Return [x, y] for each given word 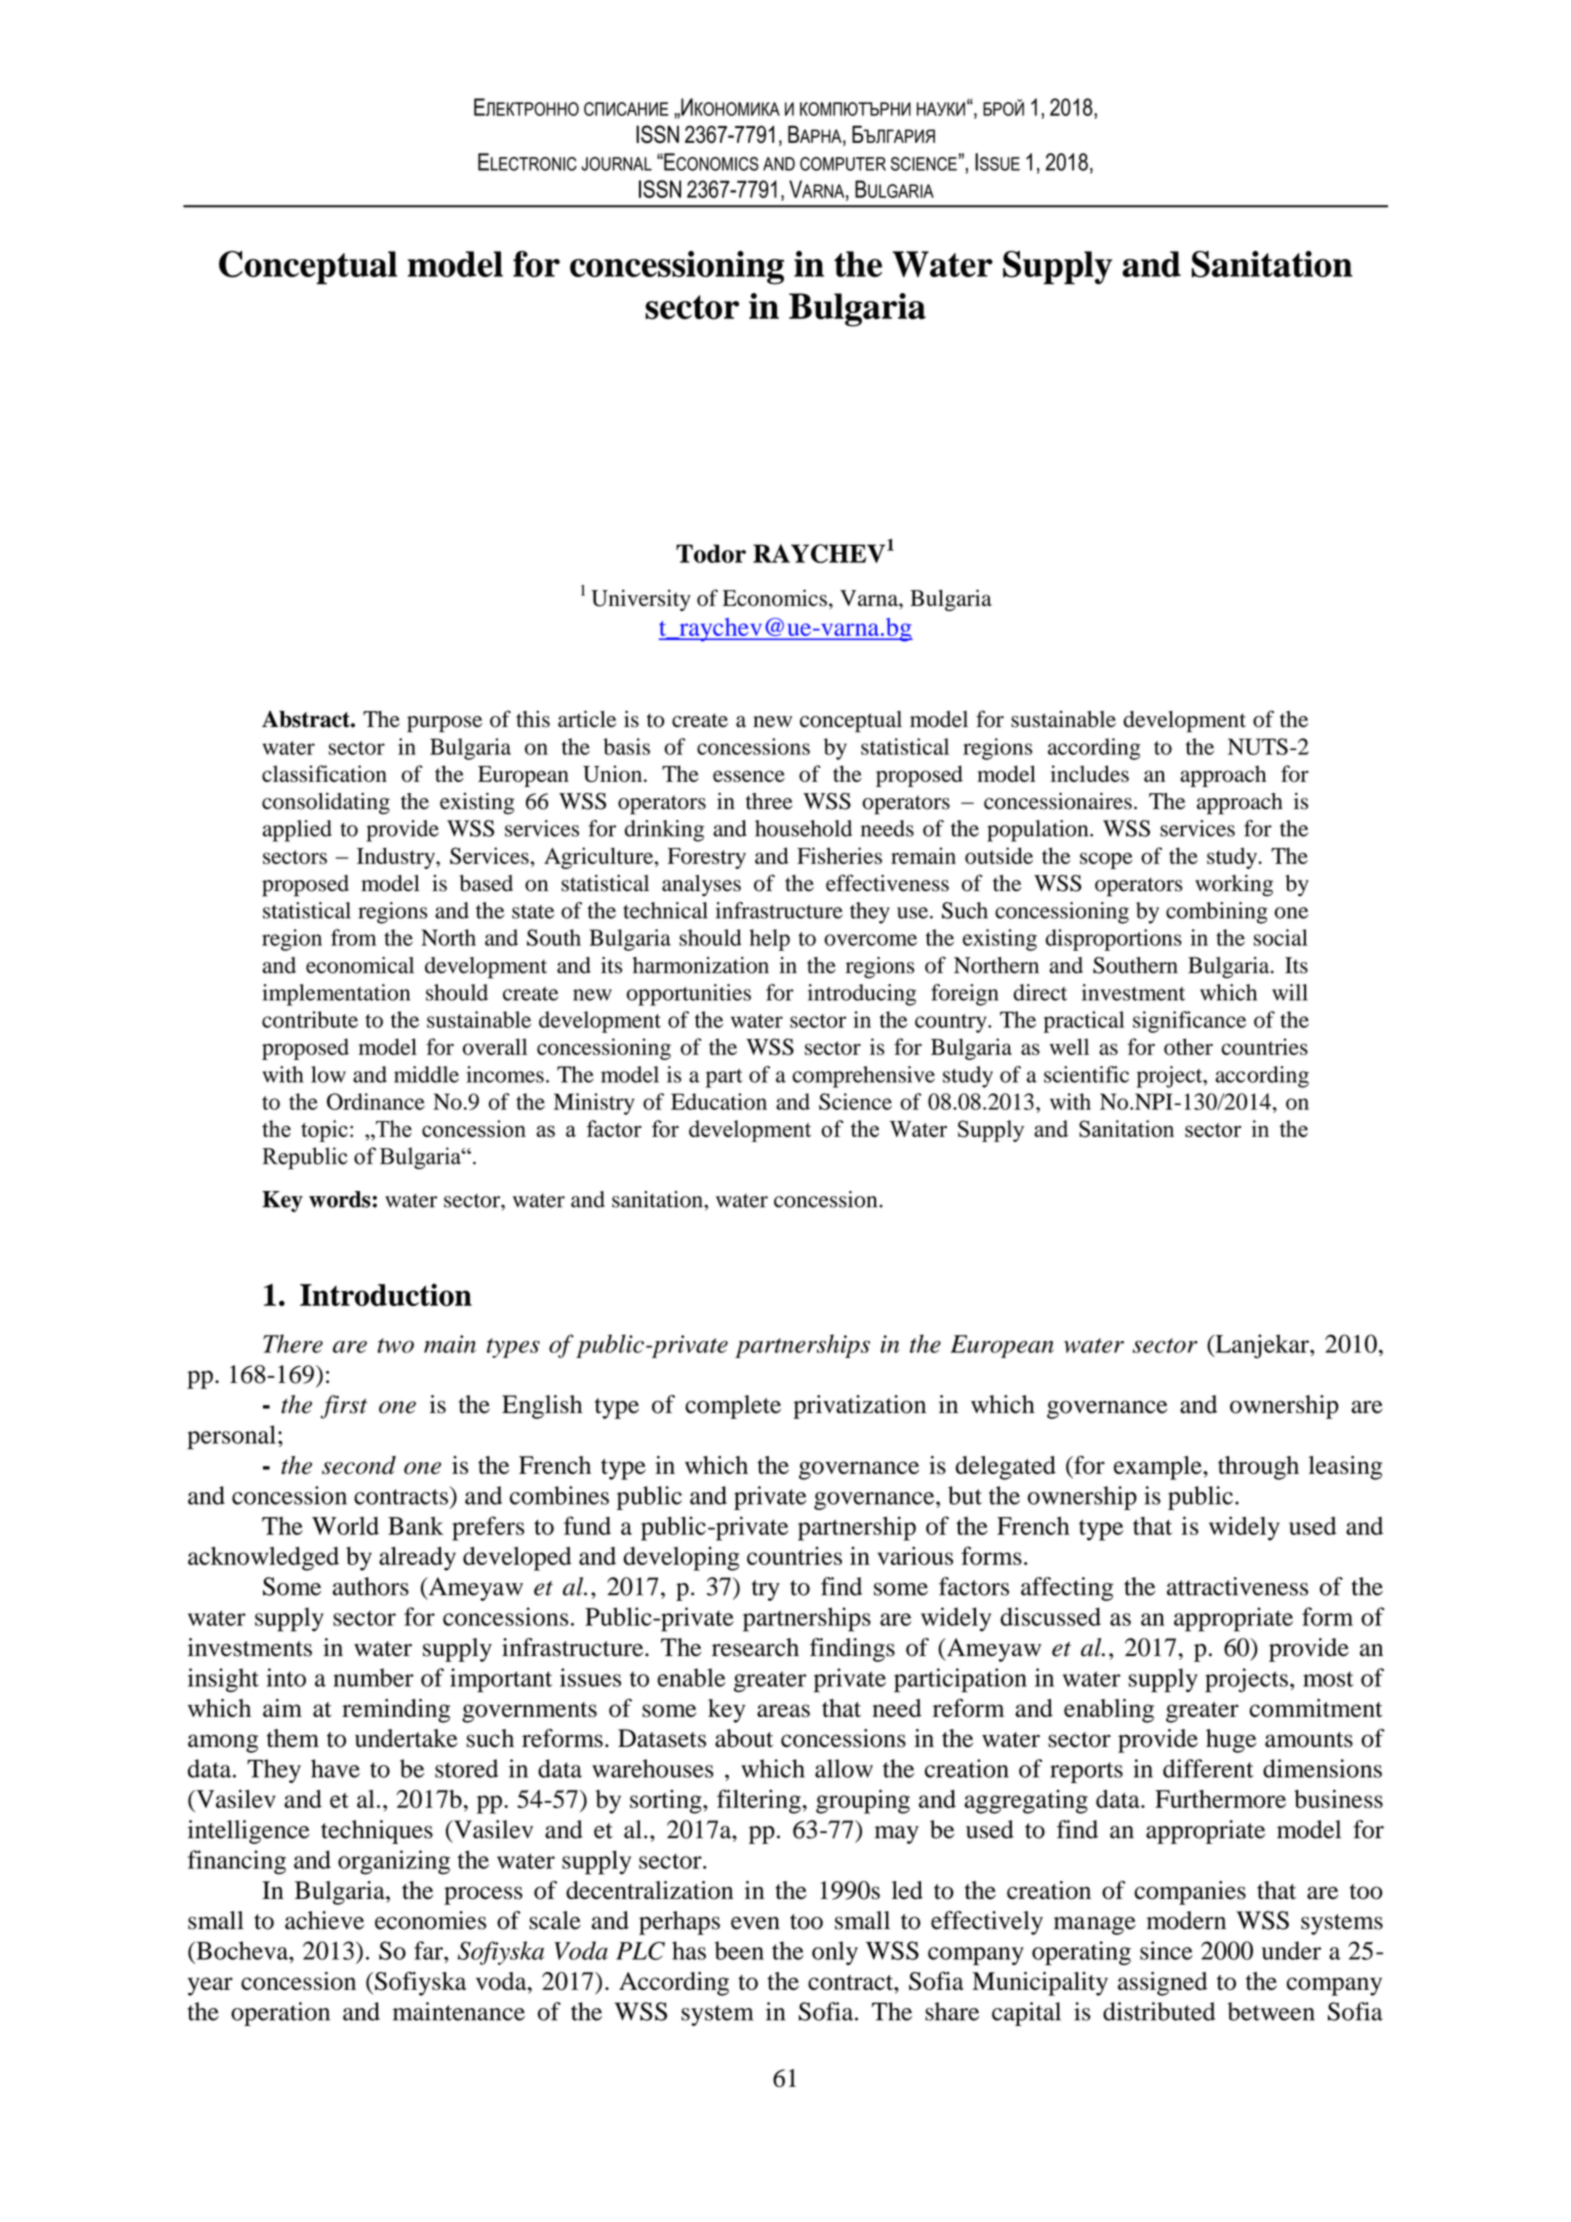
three [769, 801]
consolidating [326, 803]
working [1234, 886]
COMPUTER [843, 164]
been [739, 1950]
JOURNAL [616, 164]
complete [733, 1407]
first [344, 1407]
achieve [324, 1920]
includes [1090, 773]
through [1258, 1468]
